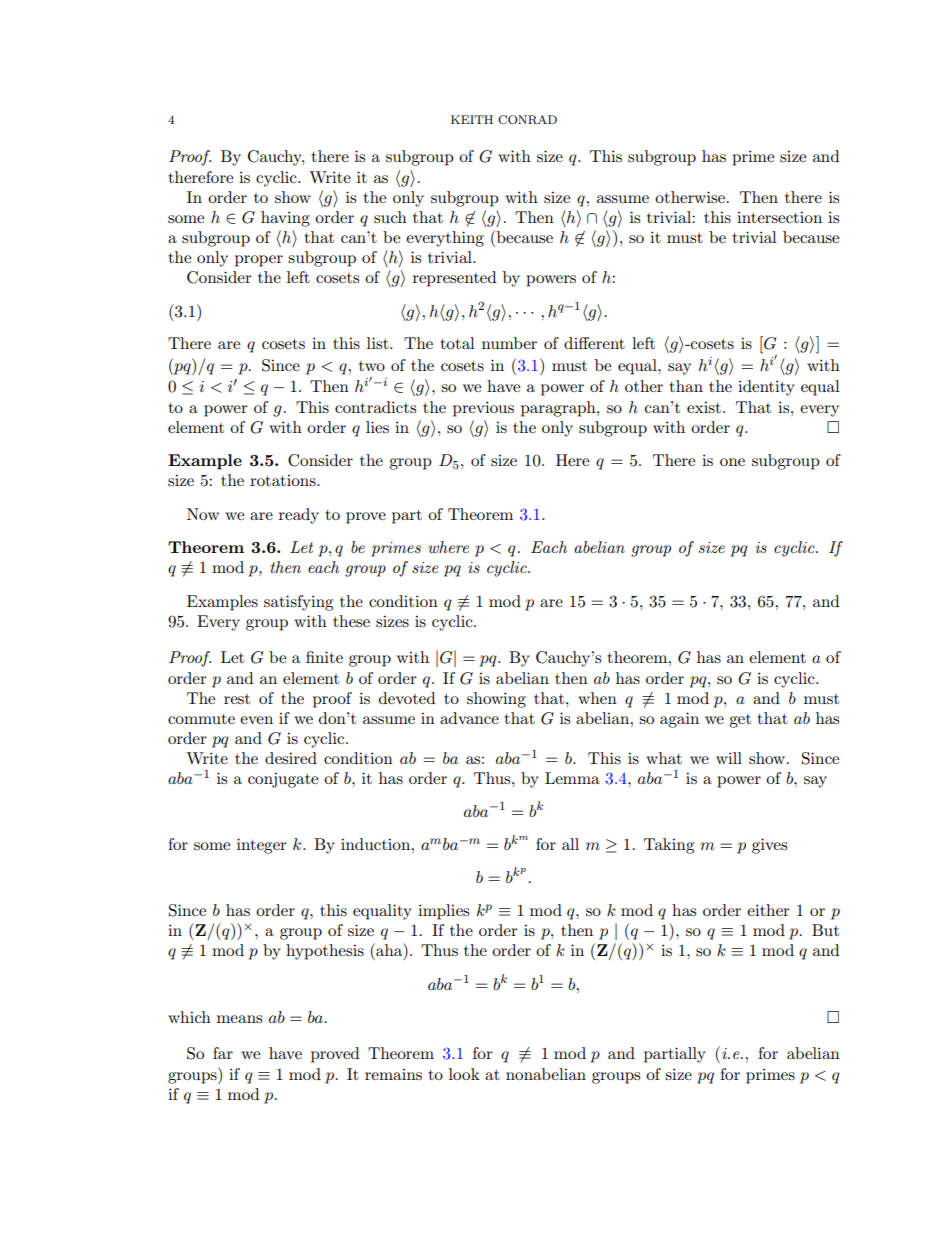 The image size is (952, 1233). Describe the element at coordinates (291, 758) in the screenshot. I see `desired` at that location.
